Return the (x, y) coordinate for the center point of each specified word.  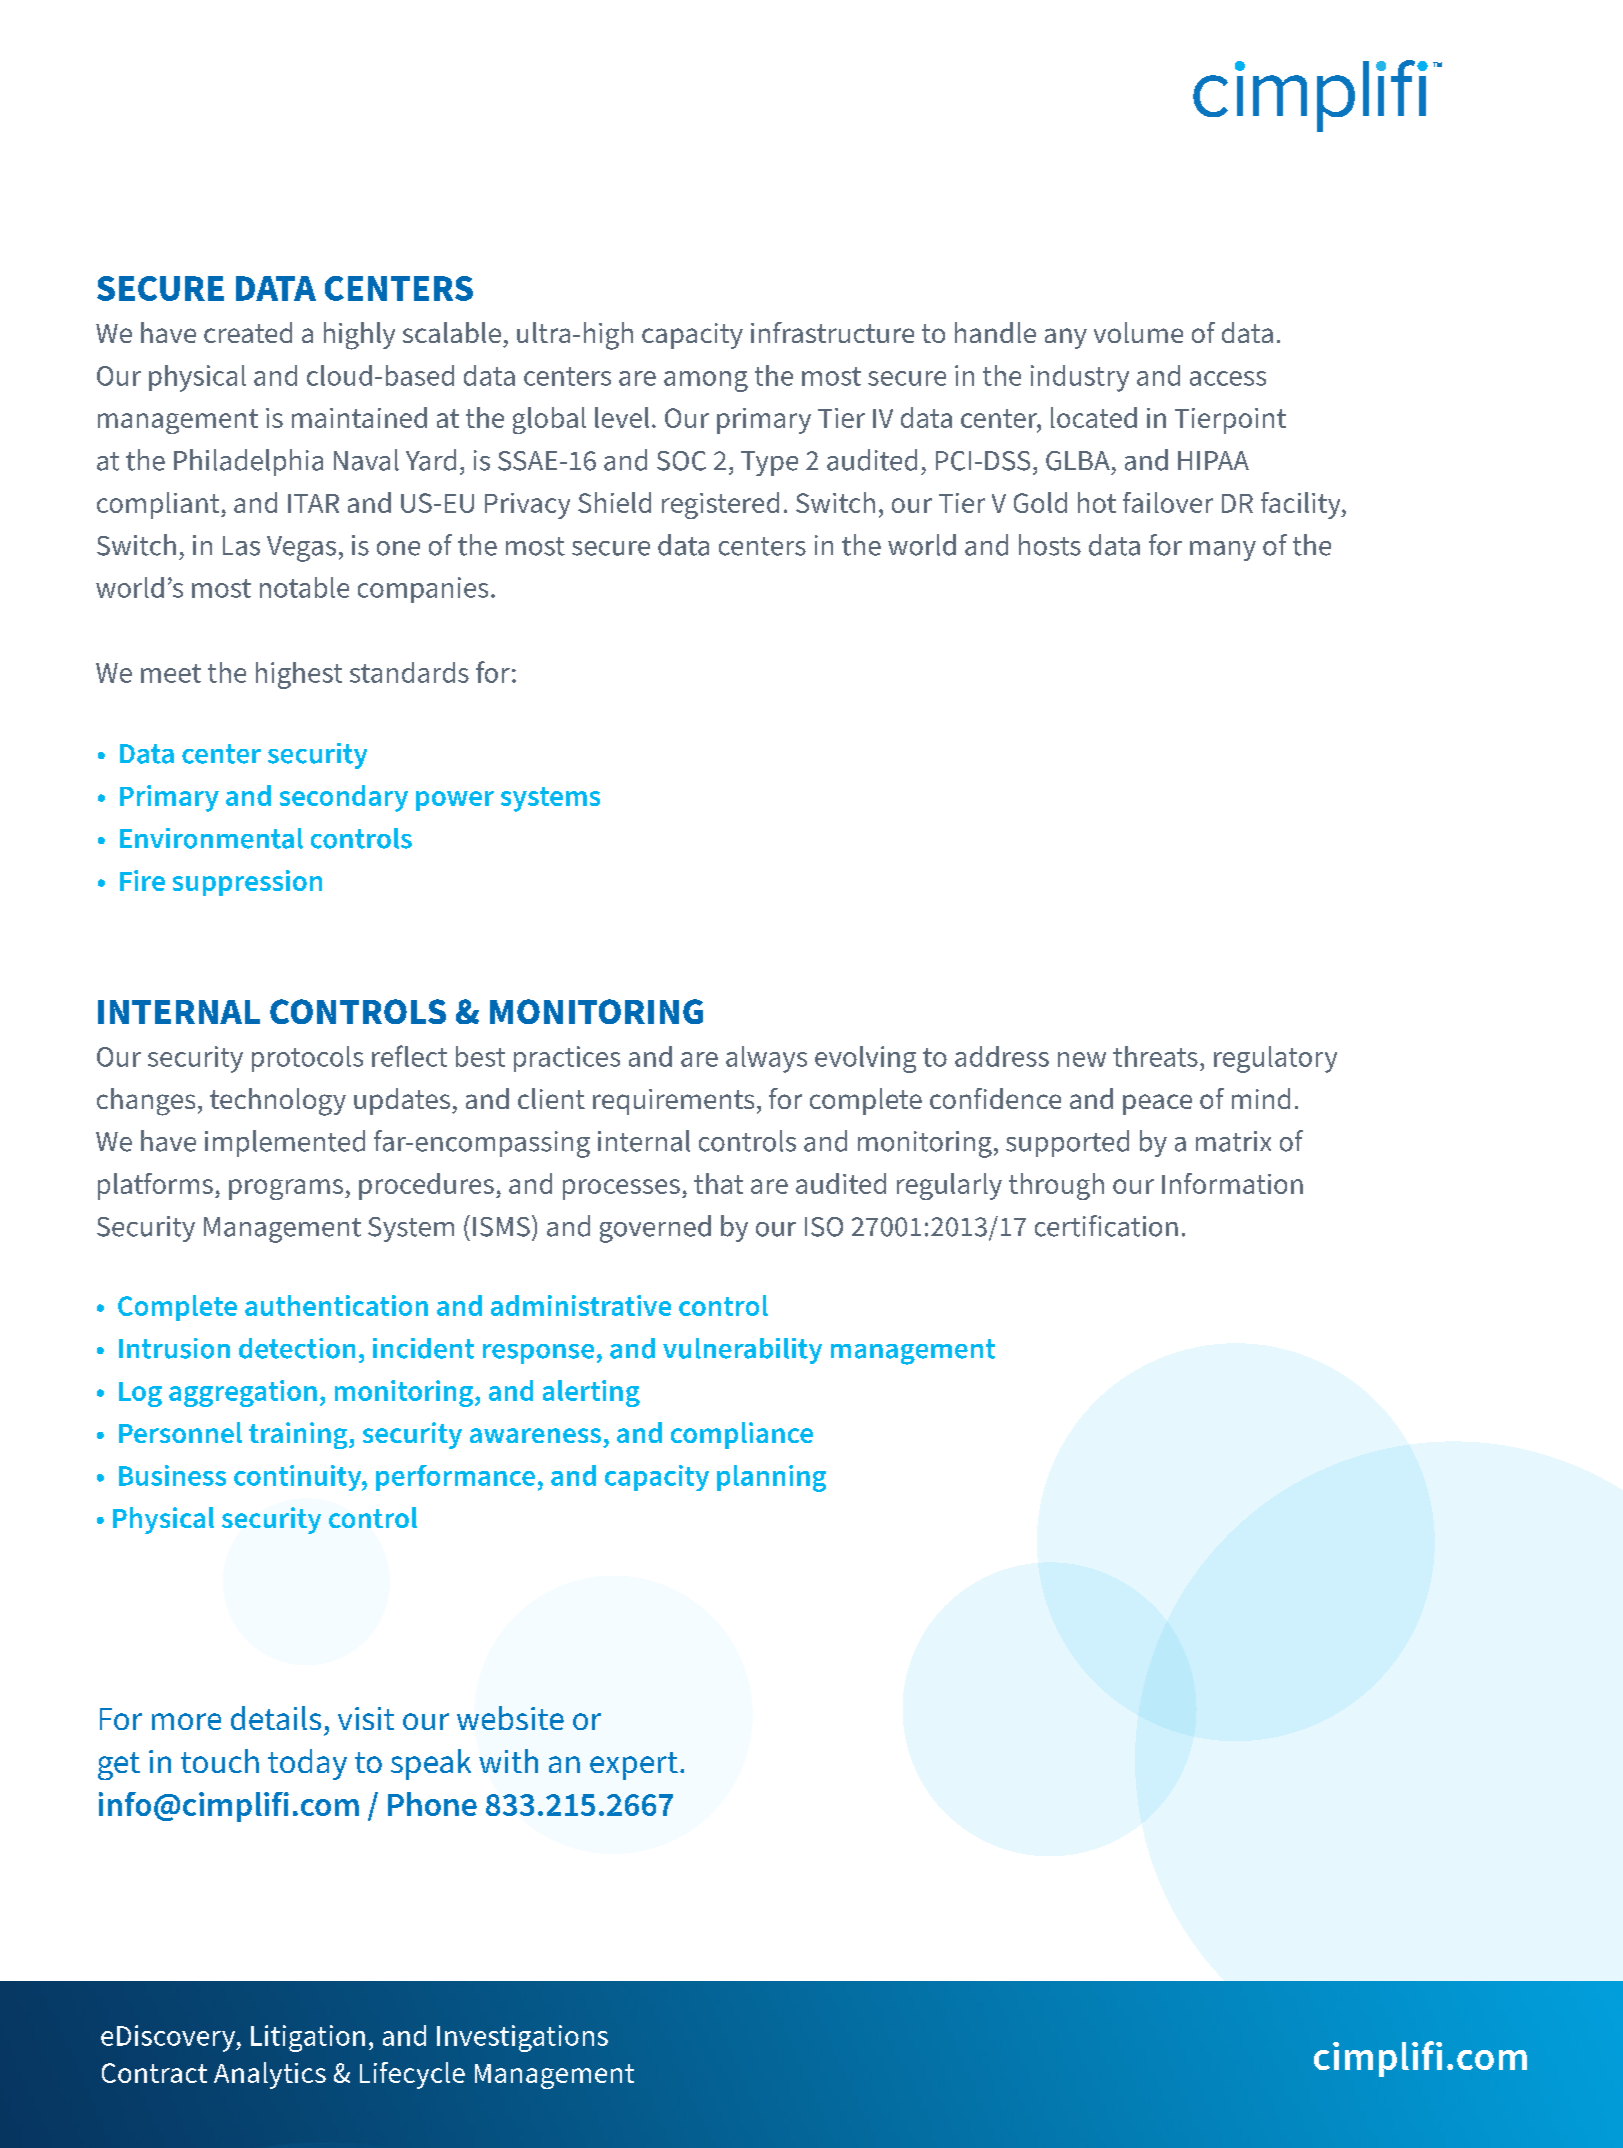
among (706, 381)
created (248, 332)
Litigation (308, 2038)
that (718, 1183)
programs (286, 1189)
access (1228, 378)
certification (1106, 1226)
